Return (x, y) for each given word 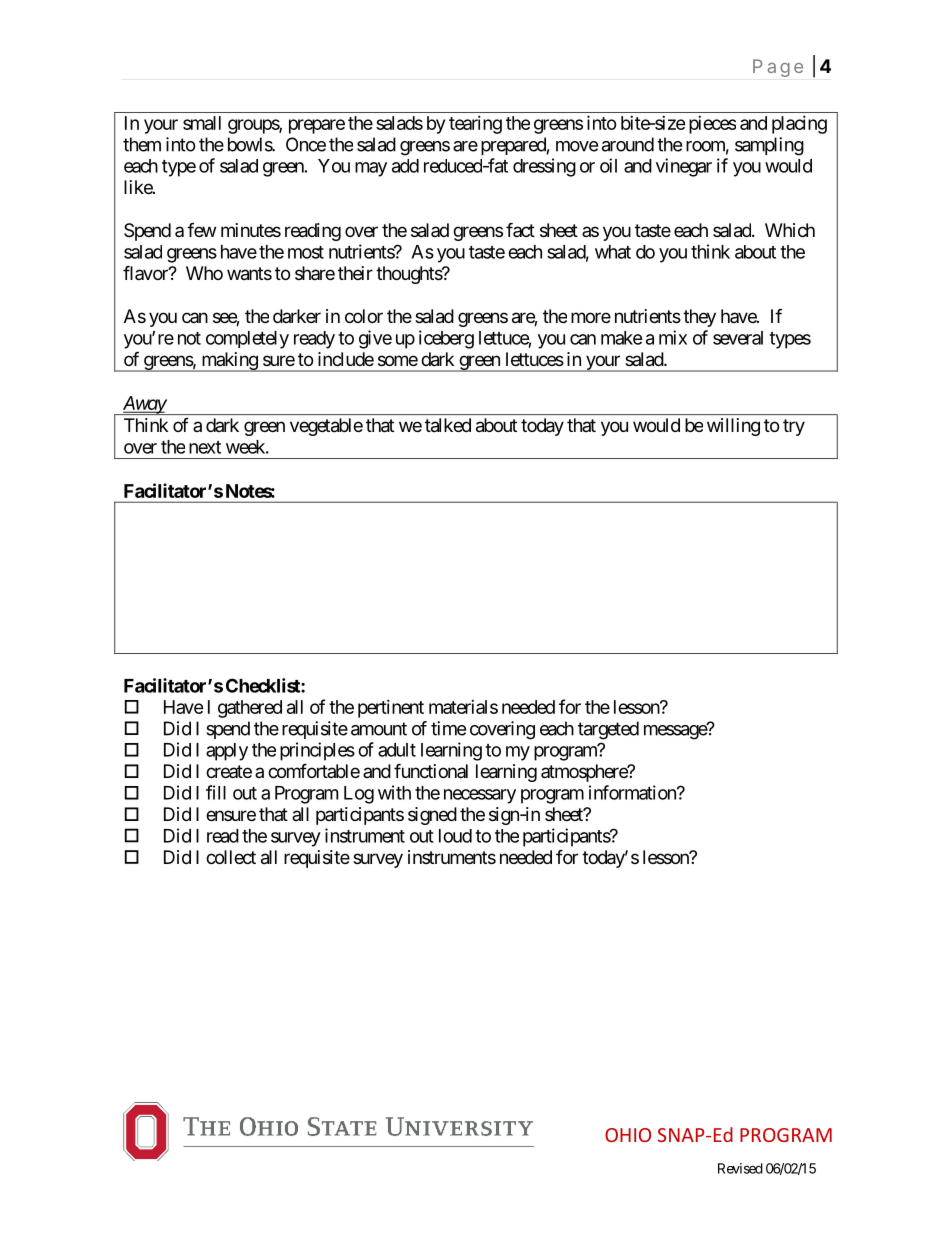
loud (455, 836)
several (738, 338)
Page (778, 68)
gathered (250, 709)
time (448, 728)
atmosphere (585, 773)
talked (448, 425)
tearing (475, 125)
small (202, 123)
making (229, 362)
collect (231, 857)
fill (216, 792)
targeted (608, 730)
